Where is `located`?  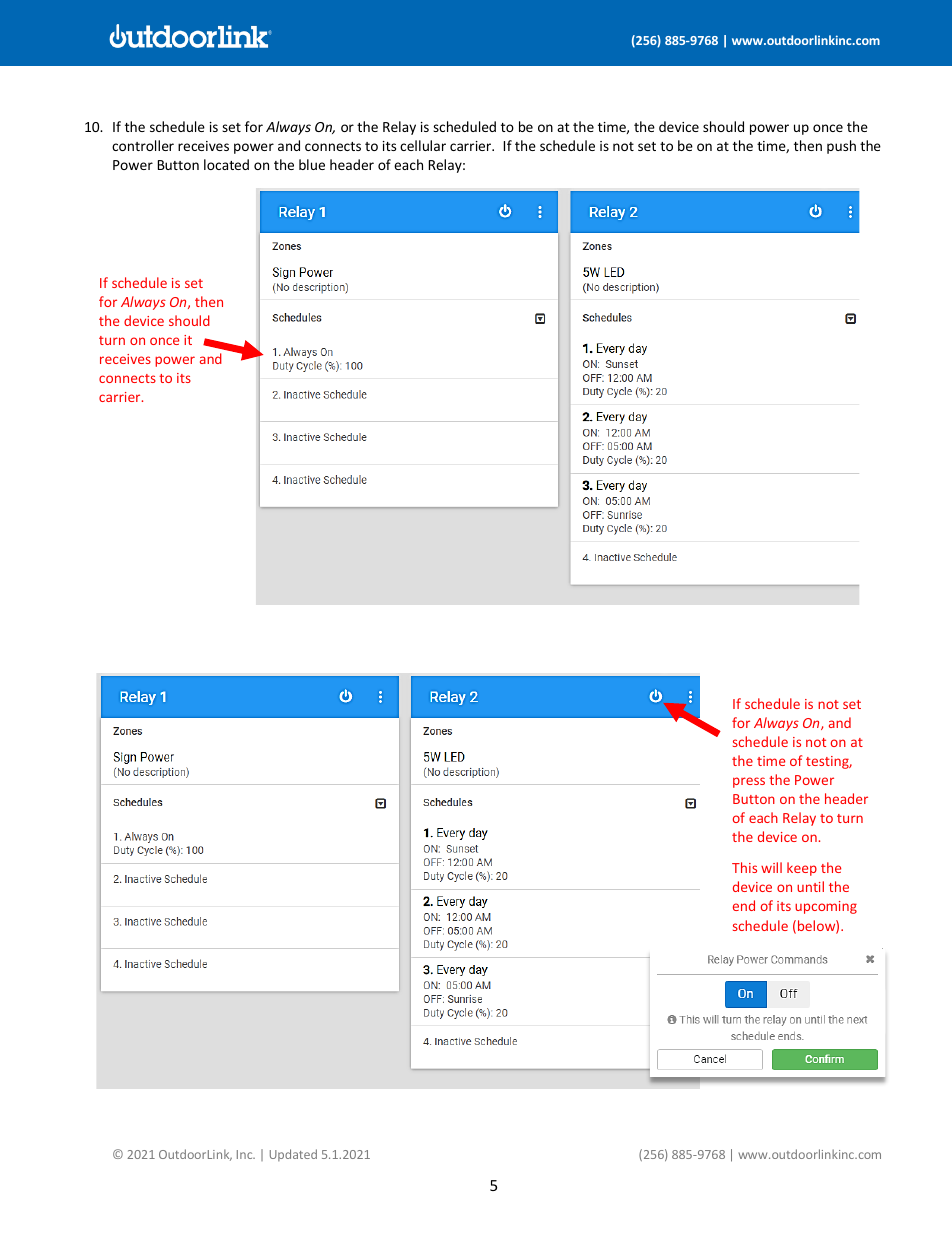
located is located at coordinates (226, 164).
